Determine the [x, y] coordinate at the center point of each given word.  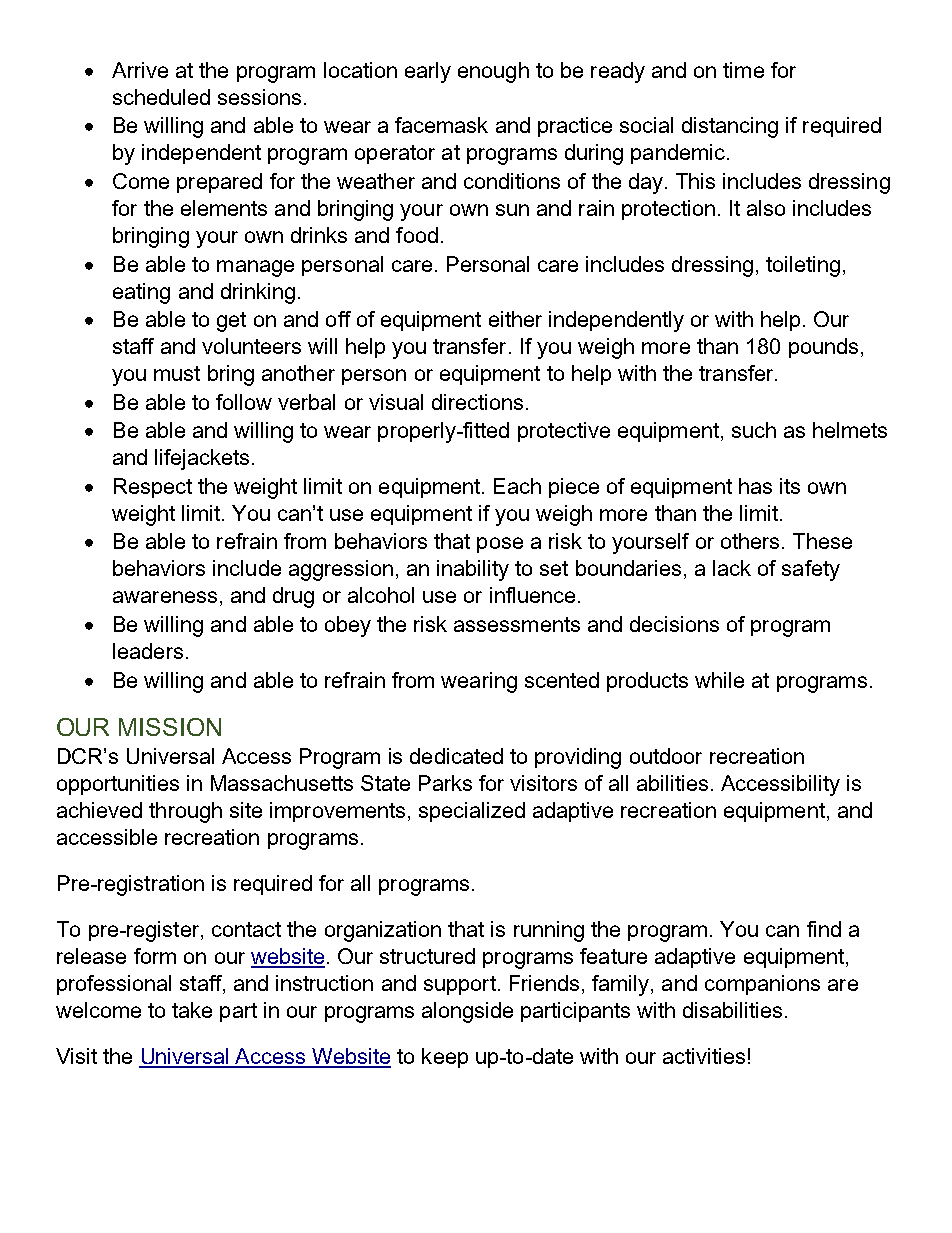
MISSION [170, 727]
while [719, 680]
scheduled [161, 97]
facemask [441, 125]
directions [477, 402]
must [177, 373]
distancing [730, 127]
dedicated [456, 756]
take [192, 1010]
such [754, 430]
